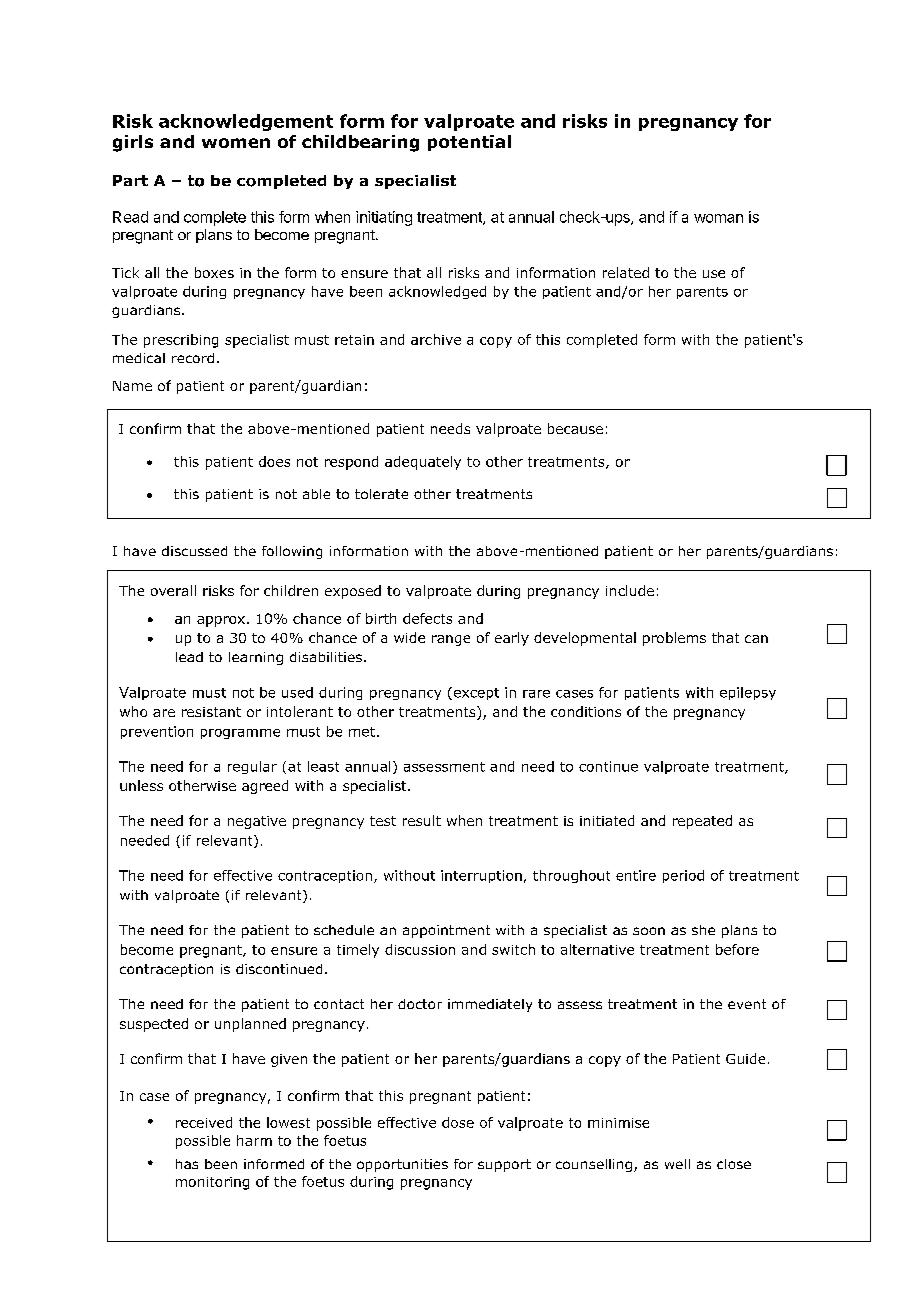 The width and height of the page is (924, 1307). I want to click on woman, so click(718, 218).
